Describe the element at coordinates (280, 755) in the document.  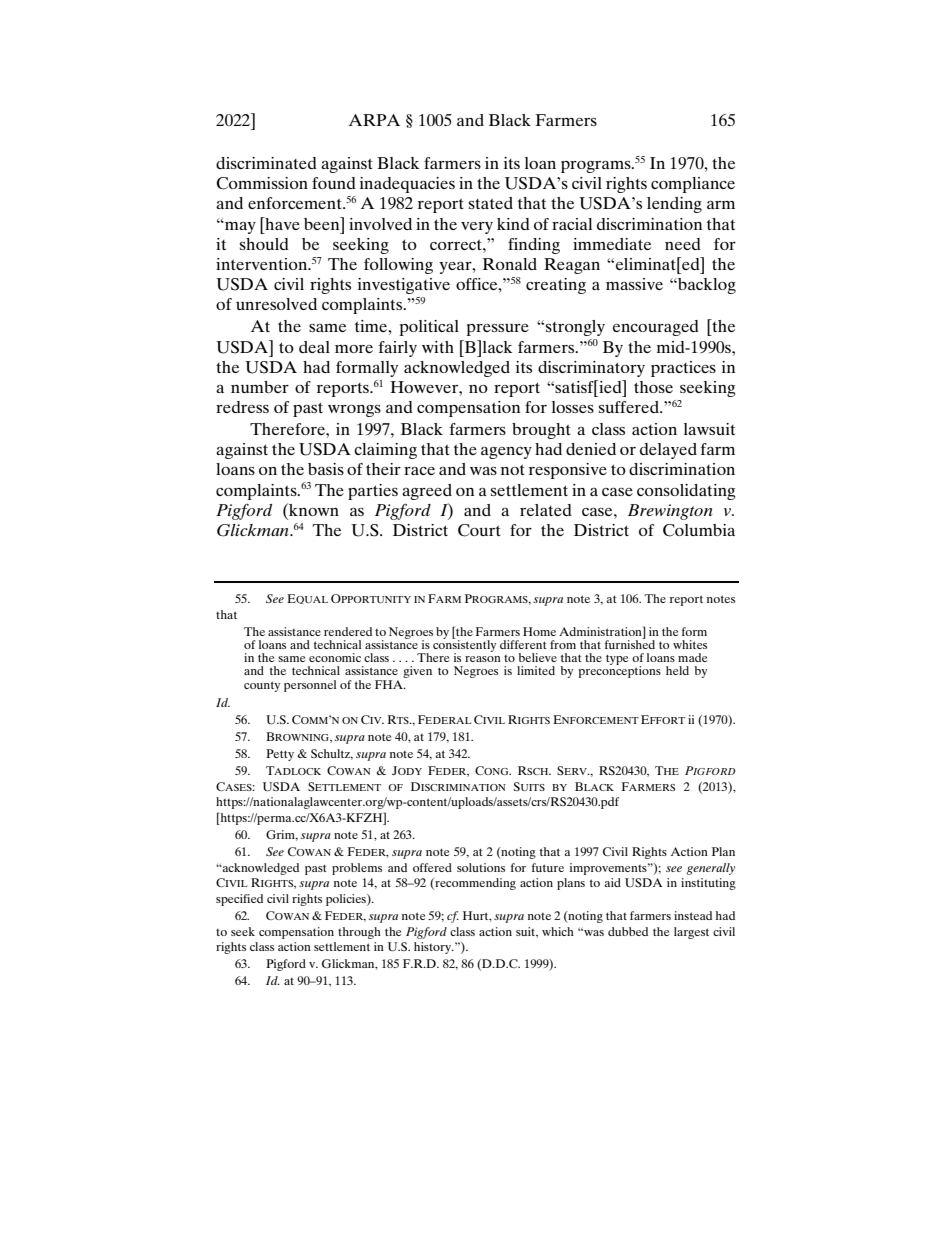
I see `Petty` at that location.
